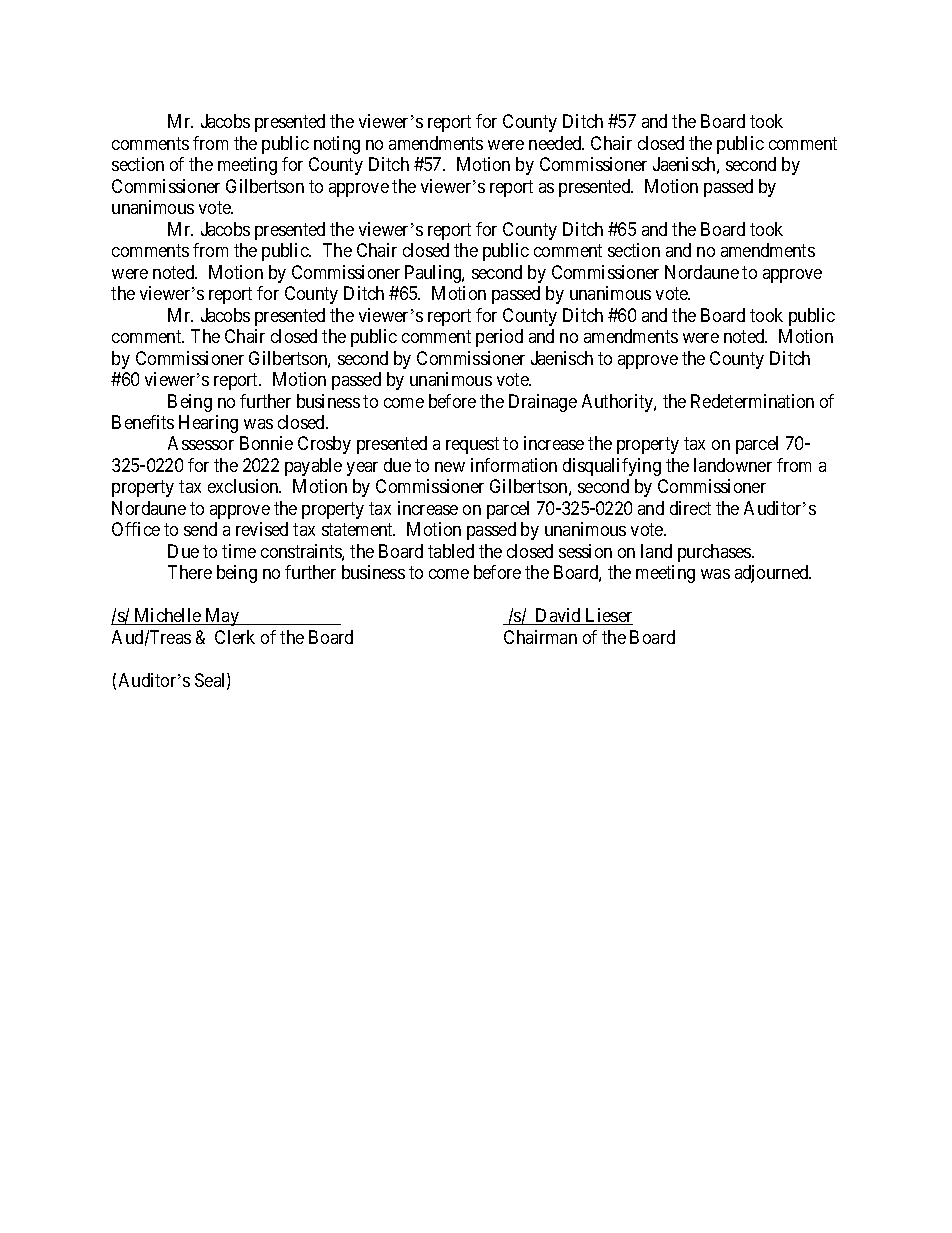 Image resolution: width=952 pixels, height=1233 pixels. Describe the element at coordinates (450, 467) in the document. I see `new` at that location.
